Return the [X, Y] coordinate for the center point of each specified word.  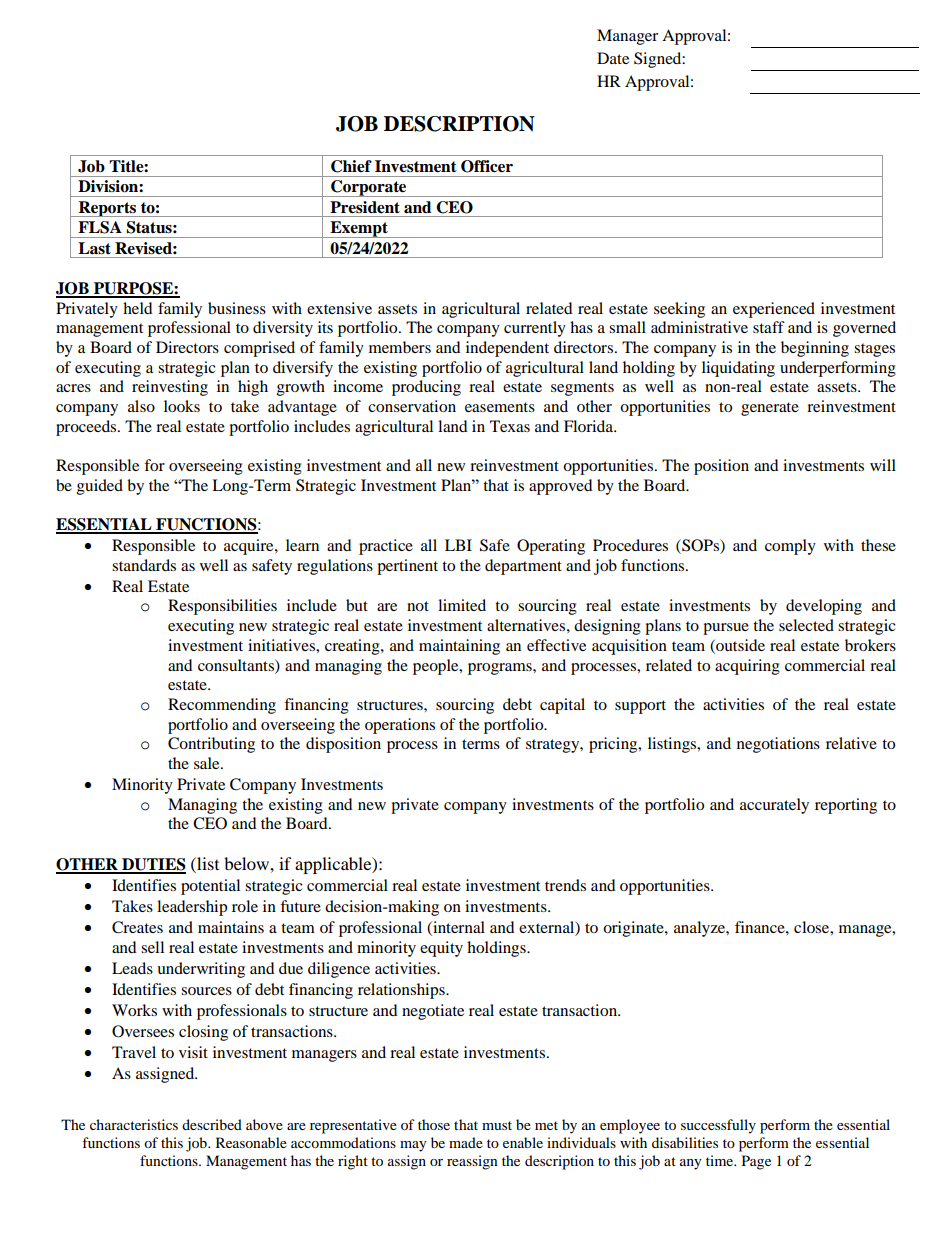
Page [756, 1162]
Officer [487, 166]
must [497, 1125]
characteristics [134, 1124]
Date [613, 58]
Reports [107, 209]
